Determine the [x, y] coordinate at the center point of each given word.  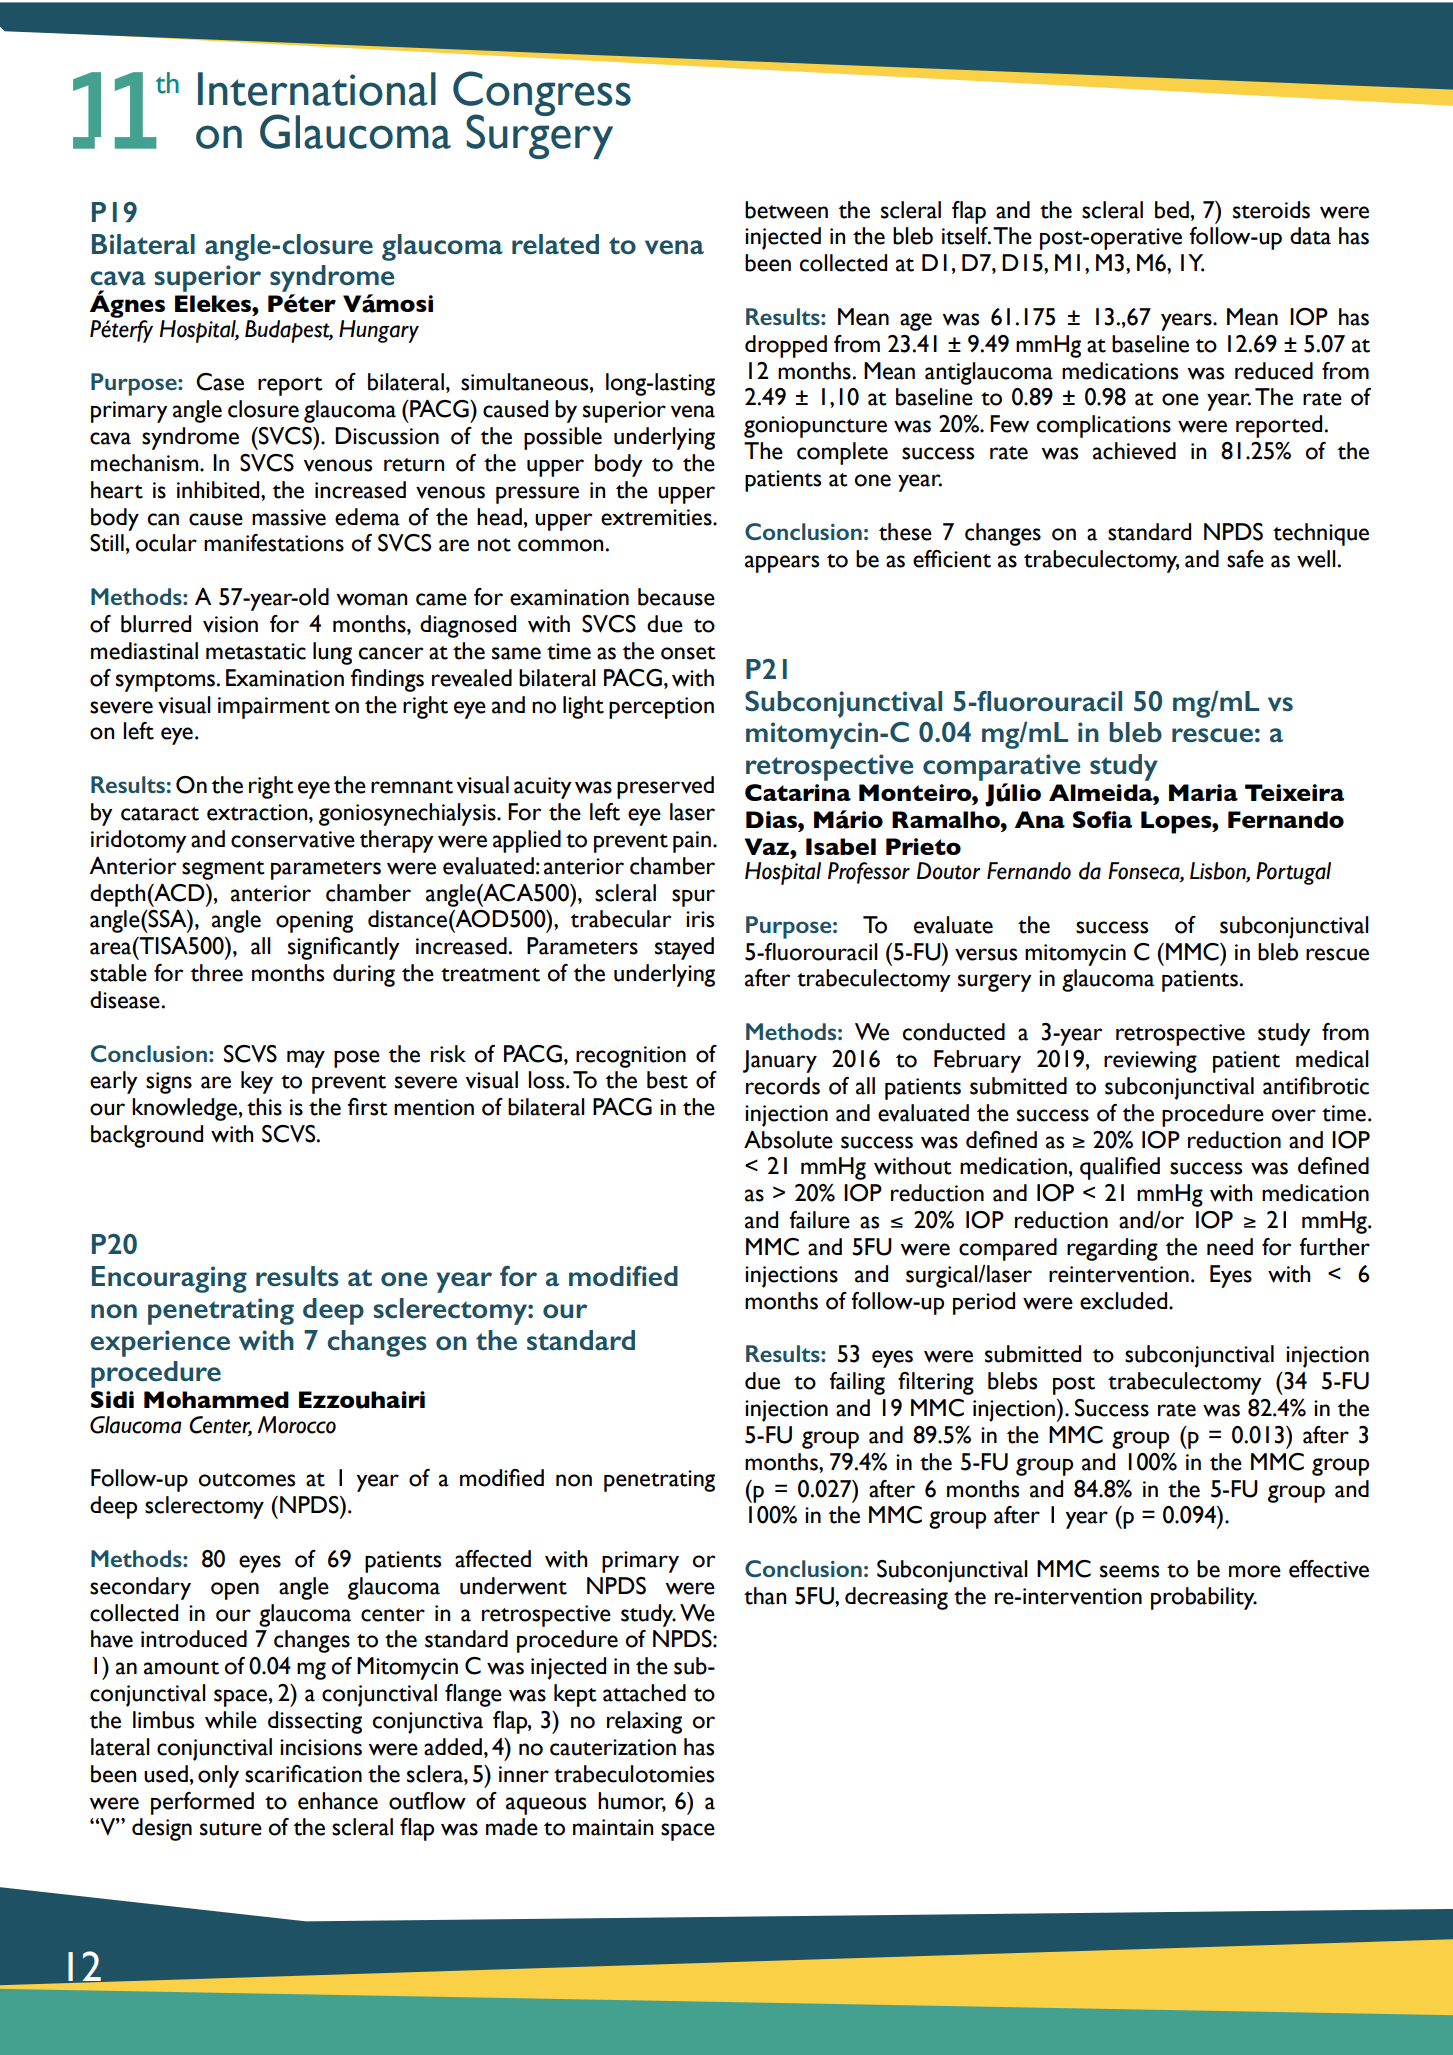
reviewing [1150, 1062]
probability [1204, 1598]
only [218, 1776]
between [786, 210]
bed [1172, 210]
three [216, 973]
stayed [684, 948]
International [317, 89]
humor [632, 1801]
